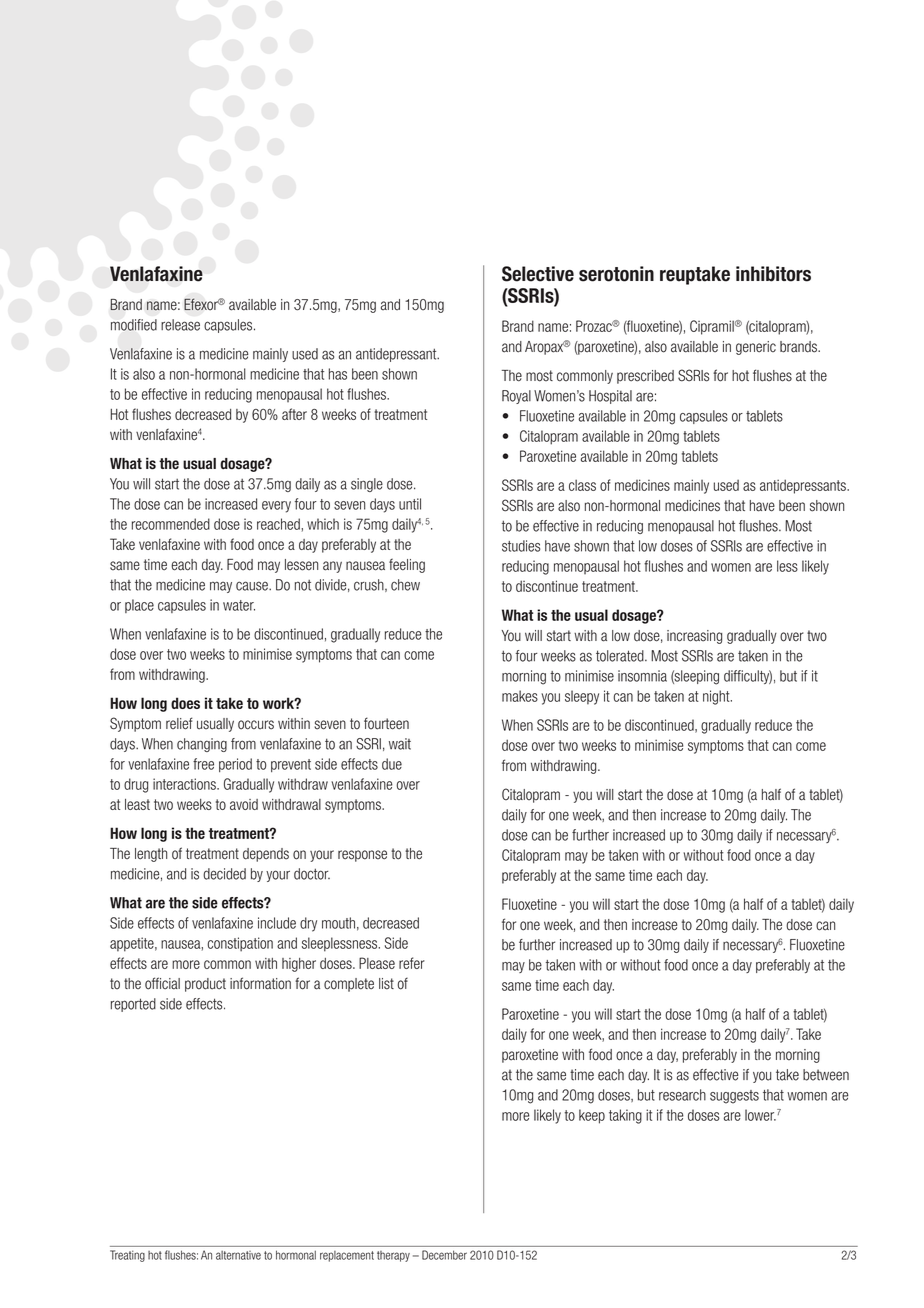 The height and width of the document is (1308, 924). Describe the element at coordinates (238, 1255) in the document. I see `alternative` at that location.
